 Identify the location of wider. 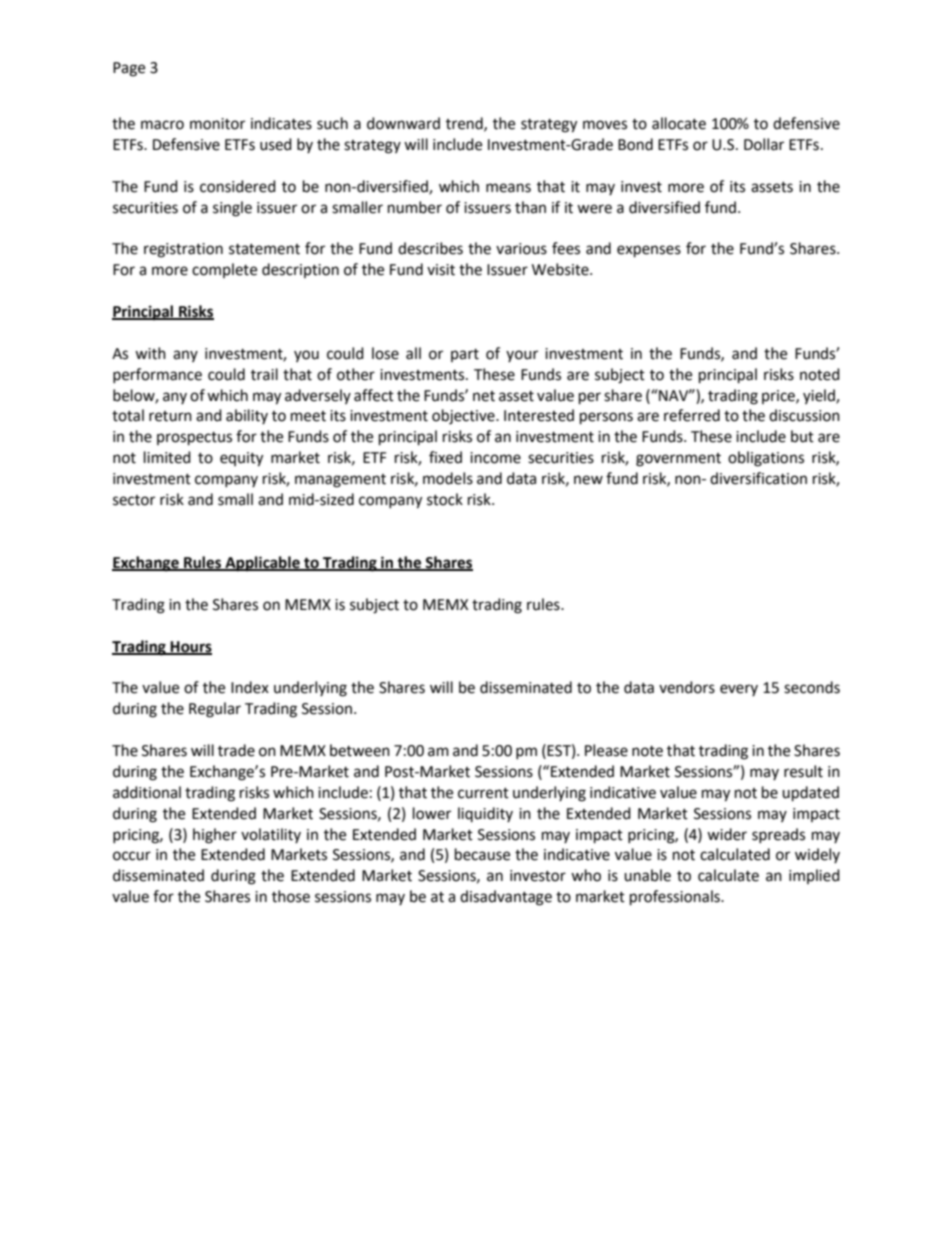
(727, 834).
